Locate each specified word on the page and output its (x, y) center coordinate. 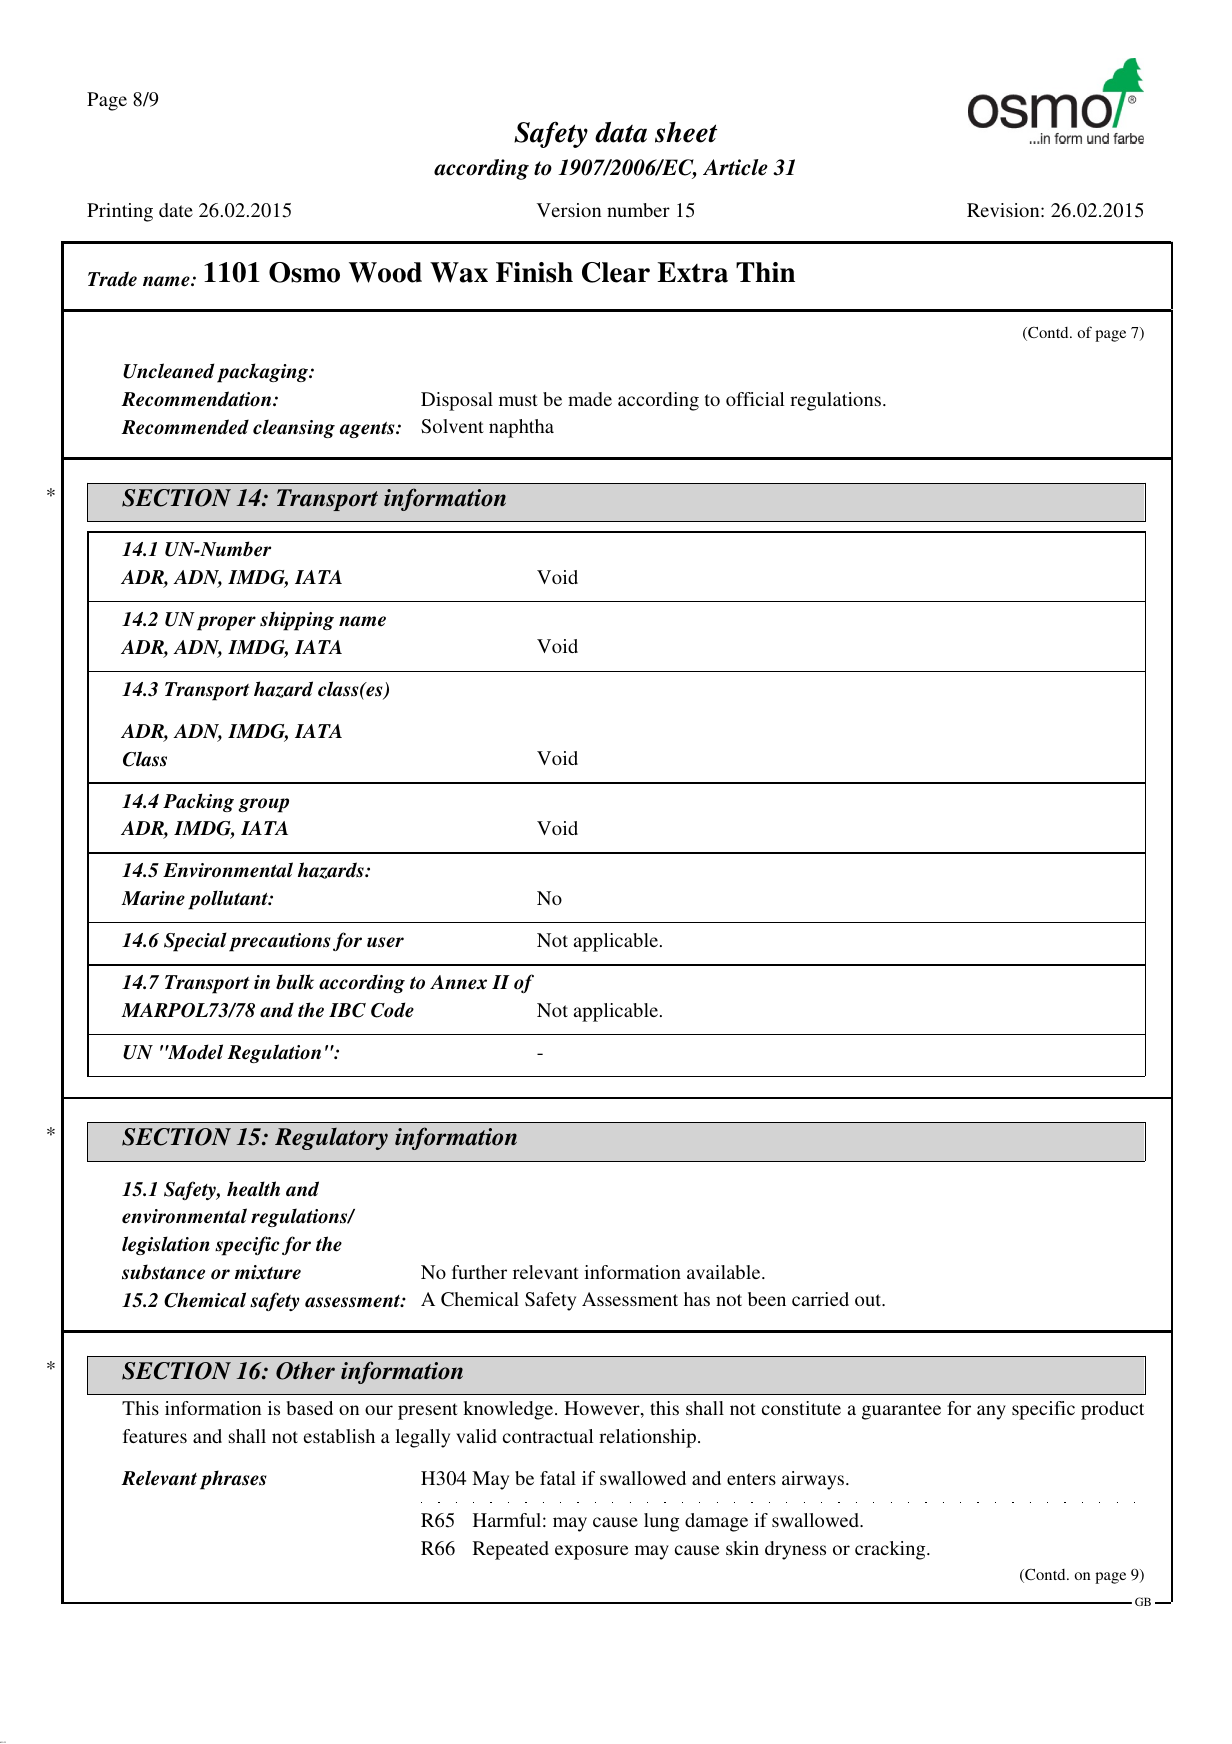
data (621, 132)
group (263, 805)
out (869, 1300)
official (755, 399)
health (253, 1189)
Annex (458, 982)
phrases (233, 1480)
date (176, 210)
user (385, 942)
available (725, 1272)
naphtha (521, 428)
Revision (1004, 210)
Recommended (185, 427)
